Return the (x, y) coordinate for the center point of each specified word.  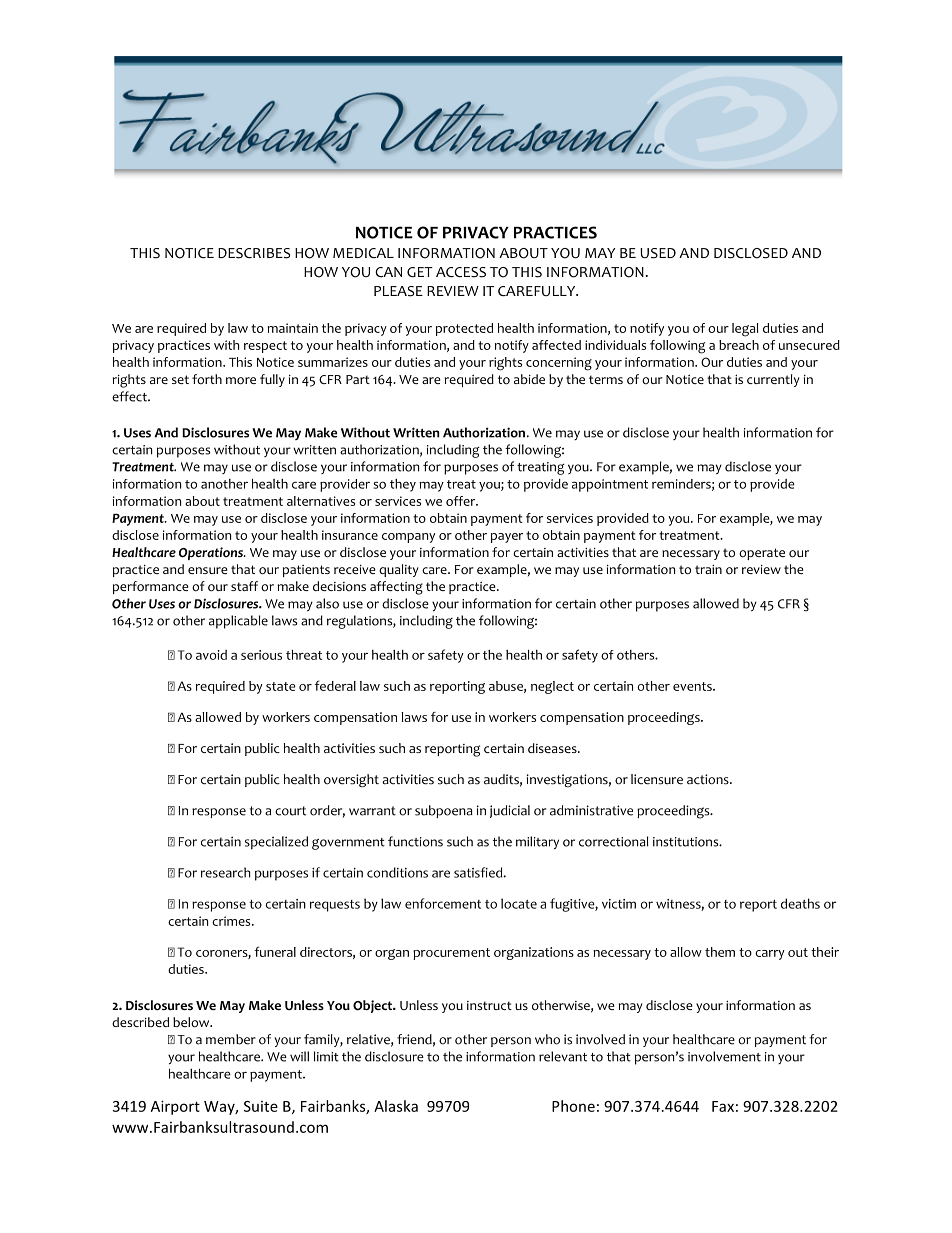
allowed (716, 603)
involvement (724, 1056)
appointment (610, 485)
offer (462, 501)
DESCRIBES (254, 253)
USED (658, 253)
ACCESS (461, 272)
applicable (238, 622)
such (460, 841)
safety (580, 656)
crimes (232, 921)
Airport (175, 1107)
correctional (613, 841)
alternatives (321, 501)
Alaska (396, 1106)
